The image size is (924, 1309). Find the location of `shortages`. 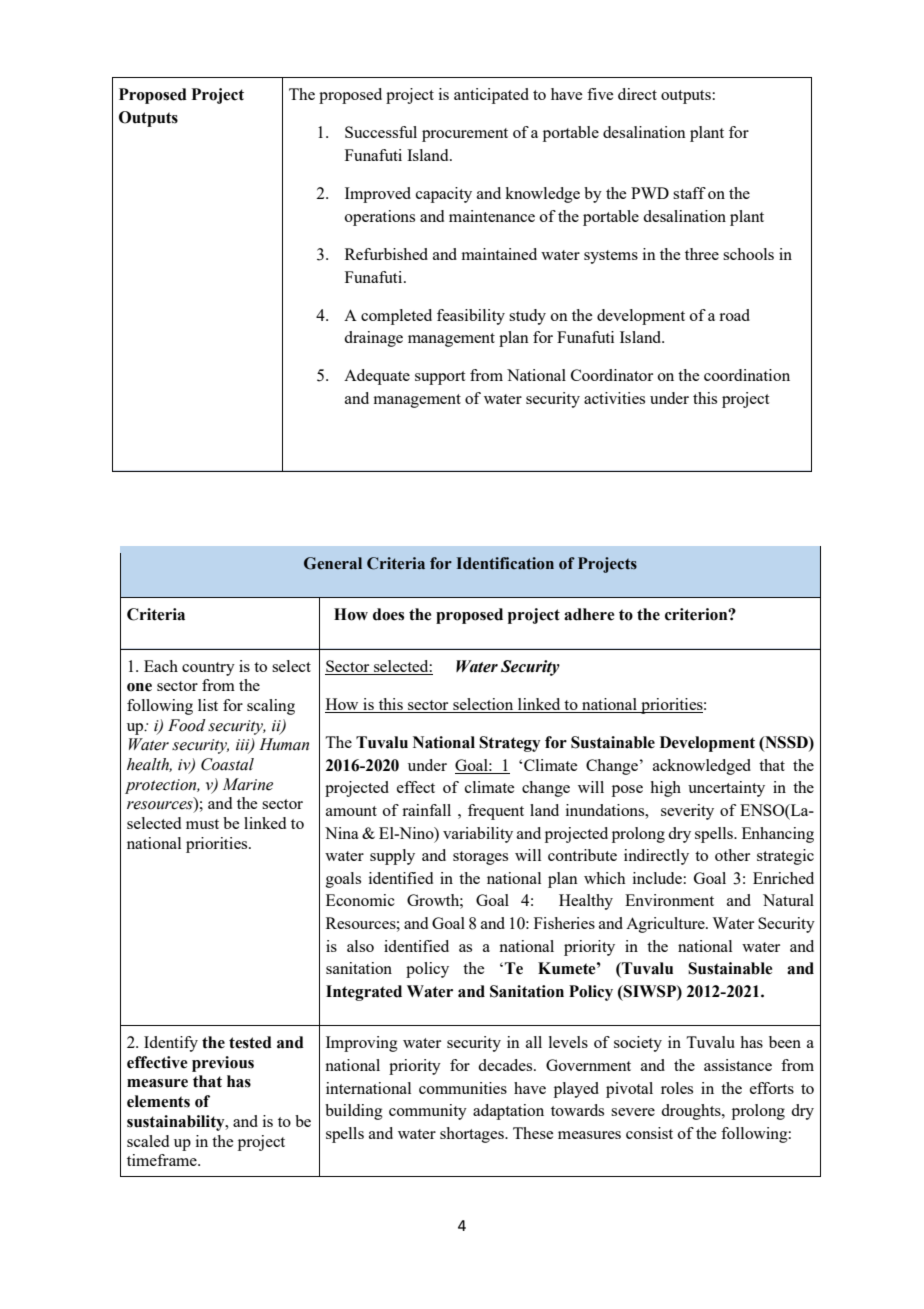

shortages is located at coordinates (473, 1135).
